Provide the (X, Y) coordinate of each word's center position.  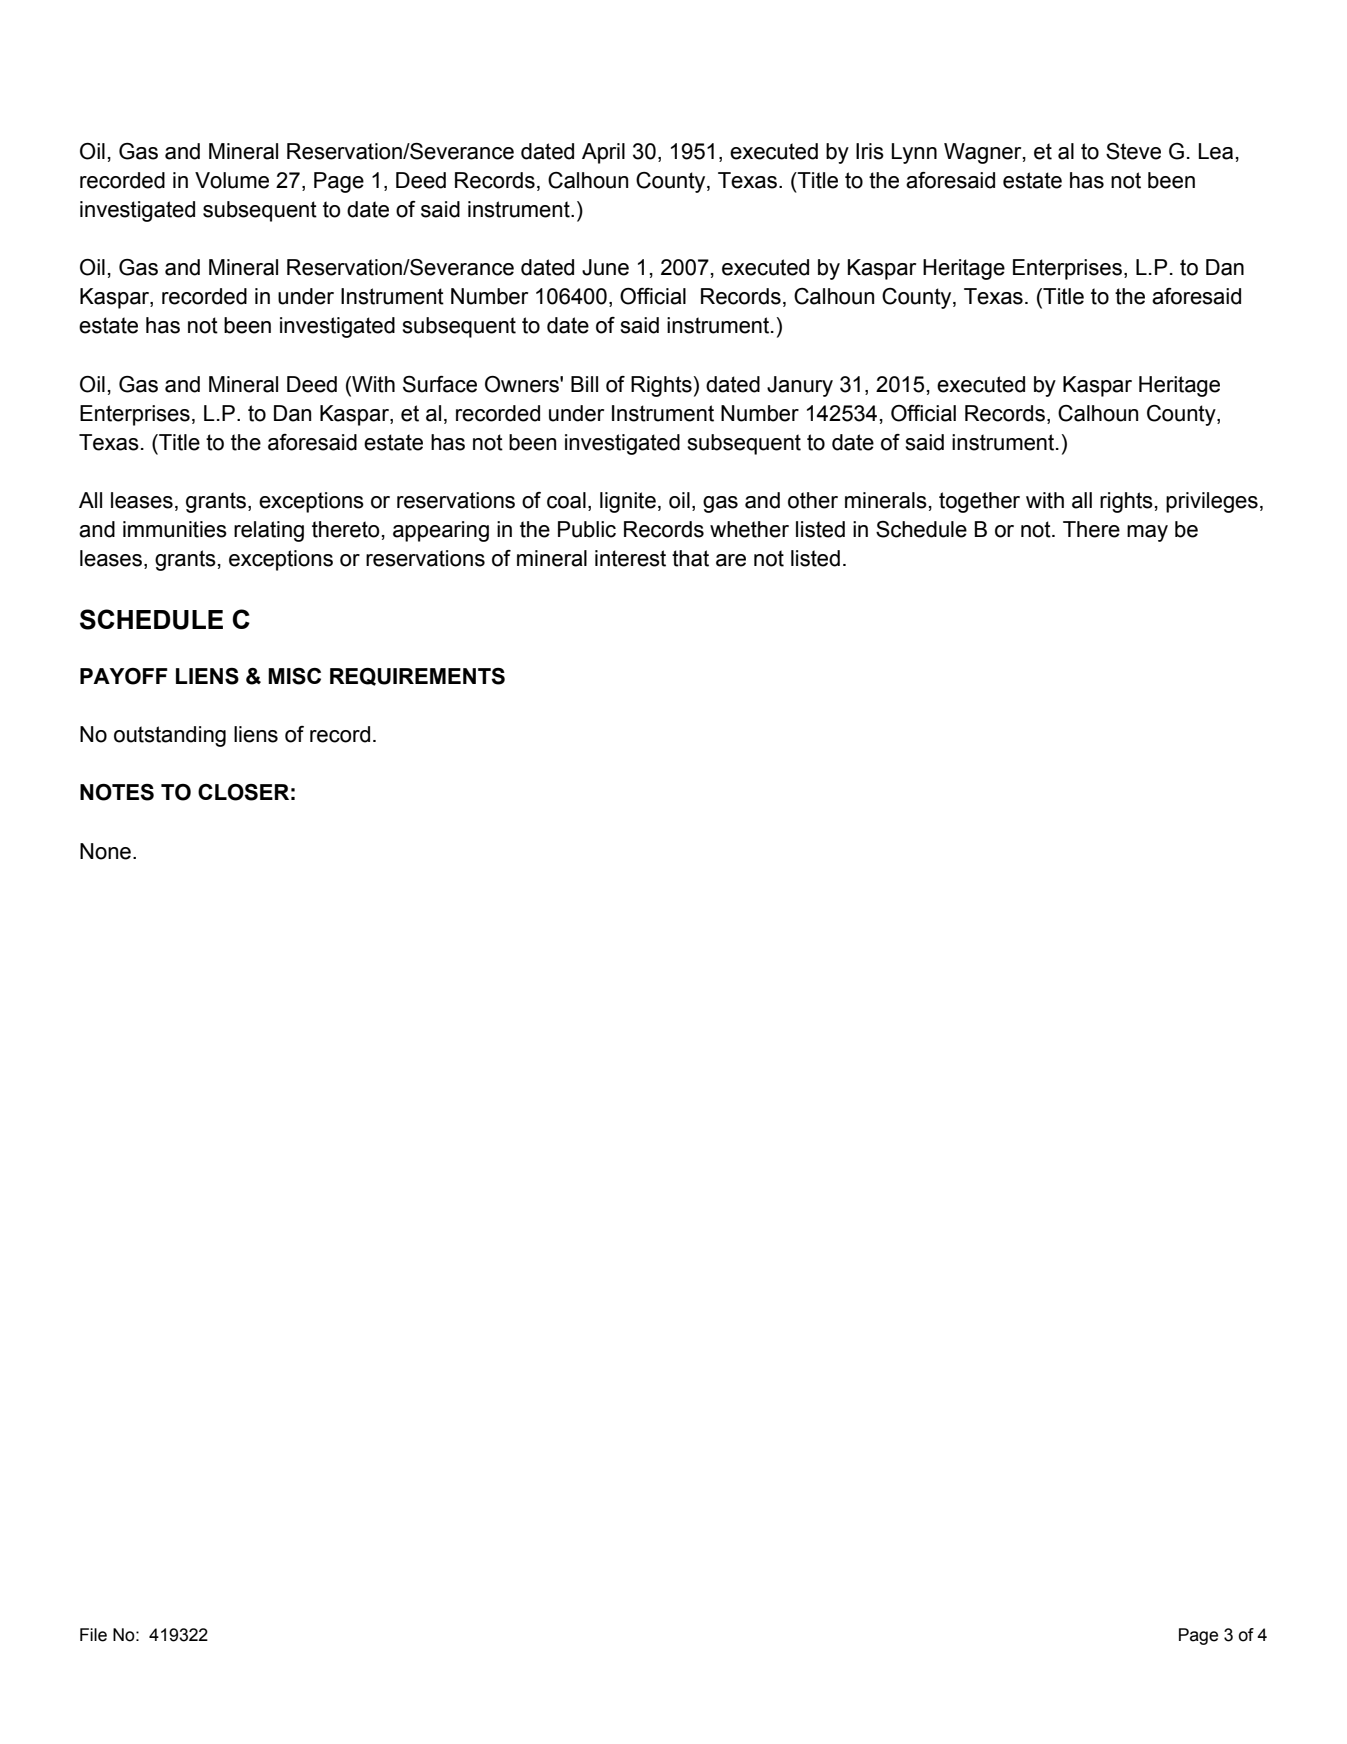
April (603, 153)
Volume (232, 180)
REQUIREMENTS (417, 677)
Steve (1133, 151)
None (105, 851)
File (93, 1635)
